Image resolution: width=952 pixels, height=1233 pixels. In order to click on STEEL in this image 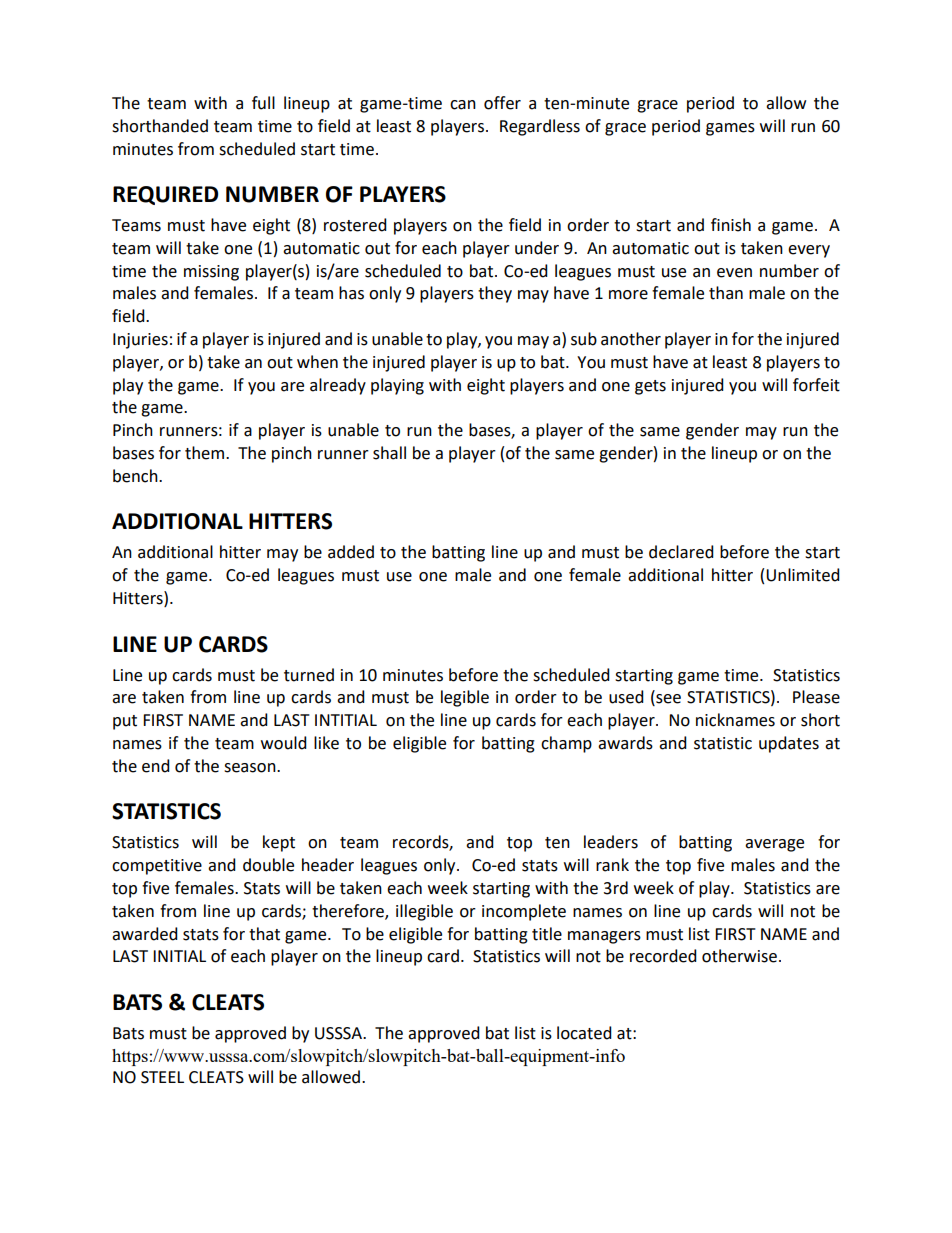, I will do `click(162, 1077)`.
